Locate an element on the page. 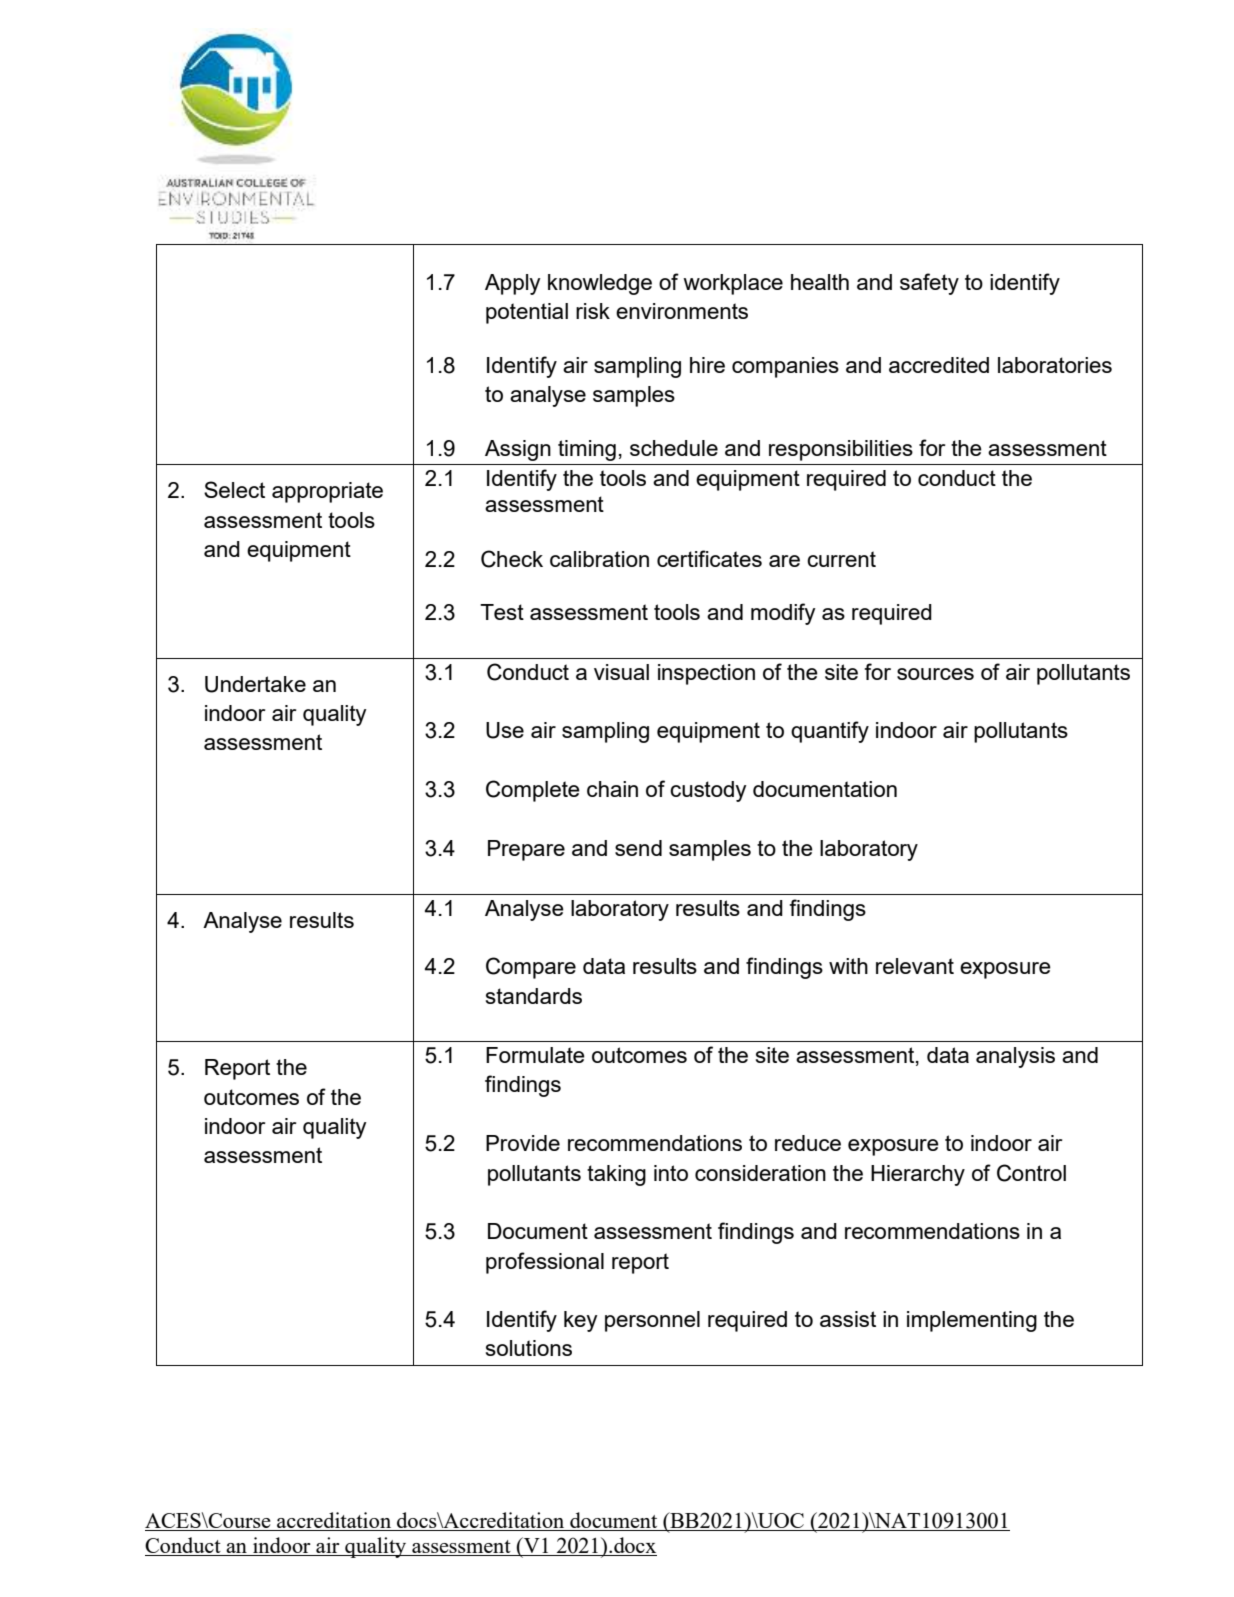 The image size is (1234, 1597). safety is located at coordinates (929, 284).
